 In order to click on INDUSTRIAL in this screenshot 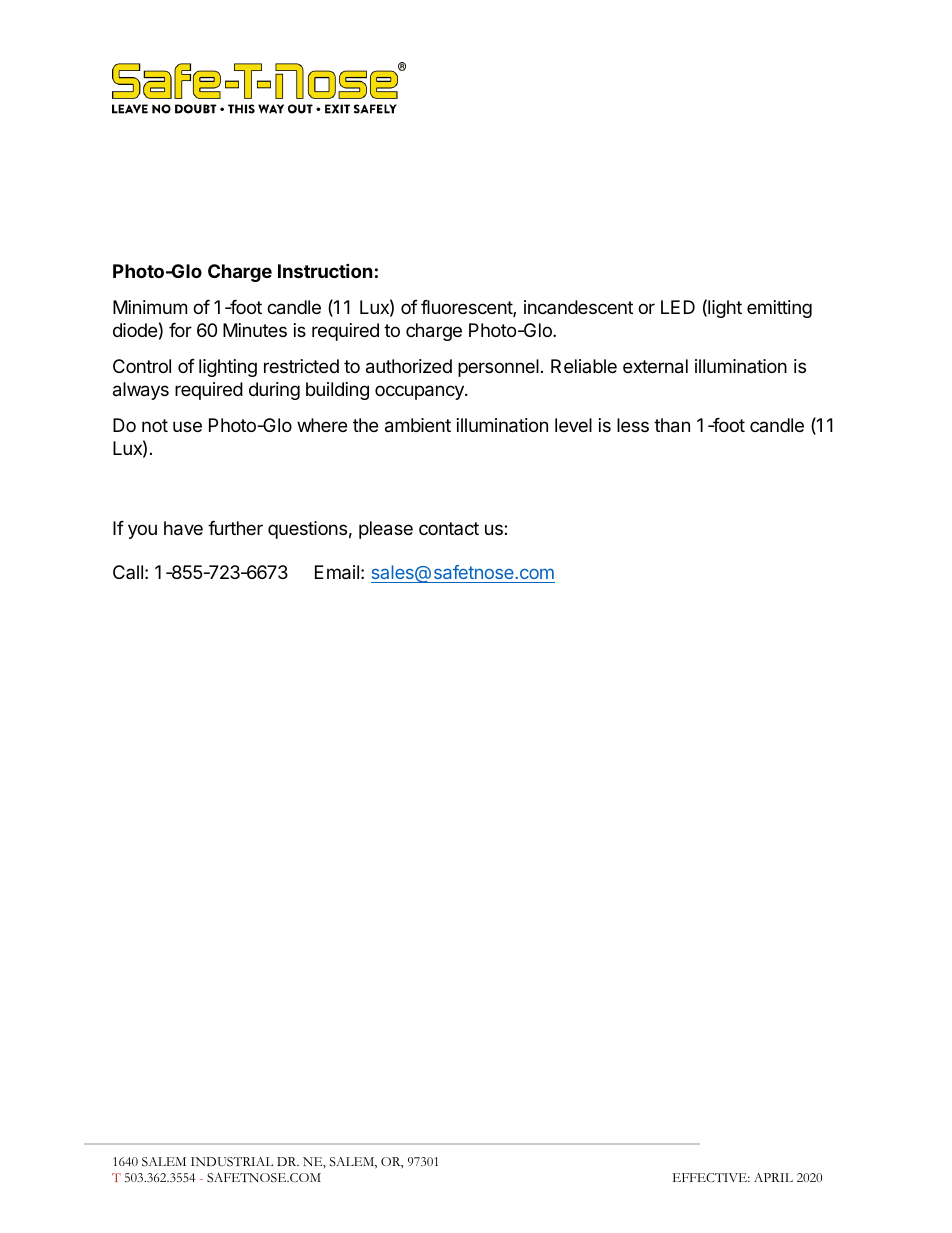, I will do `click(232, 1162)`.
